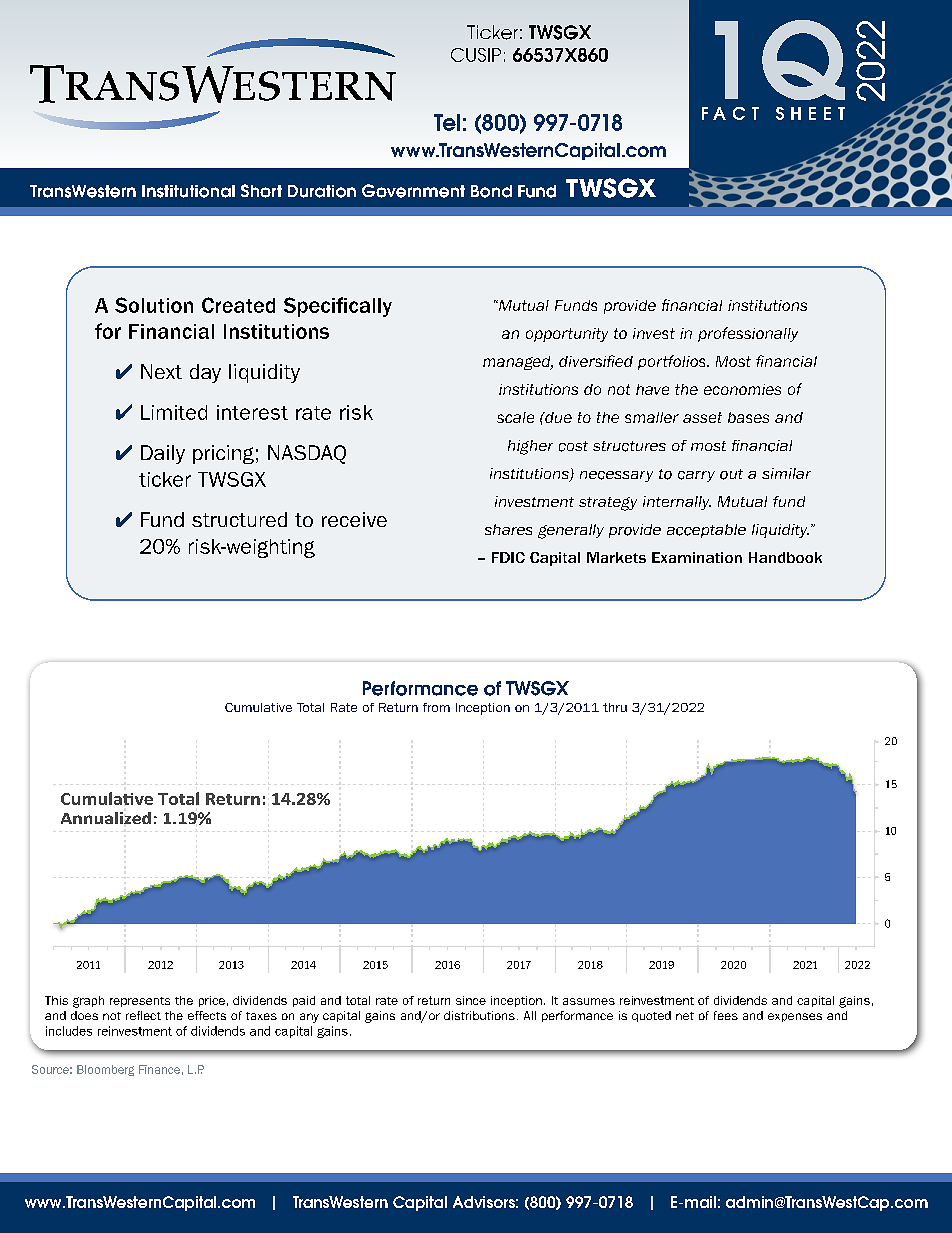 The width and height of the screenshot is (952, 1233). What do you see at coordinates (508, 557) in the screenshot?
I see `FDIC` at bounding box center [508, 557].
